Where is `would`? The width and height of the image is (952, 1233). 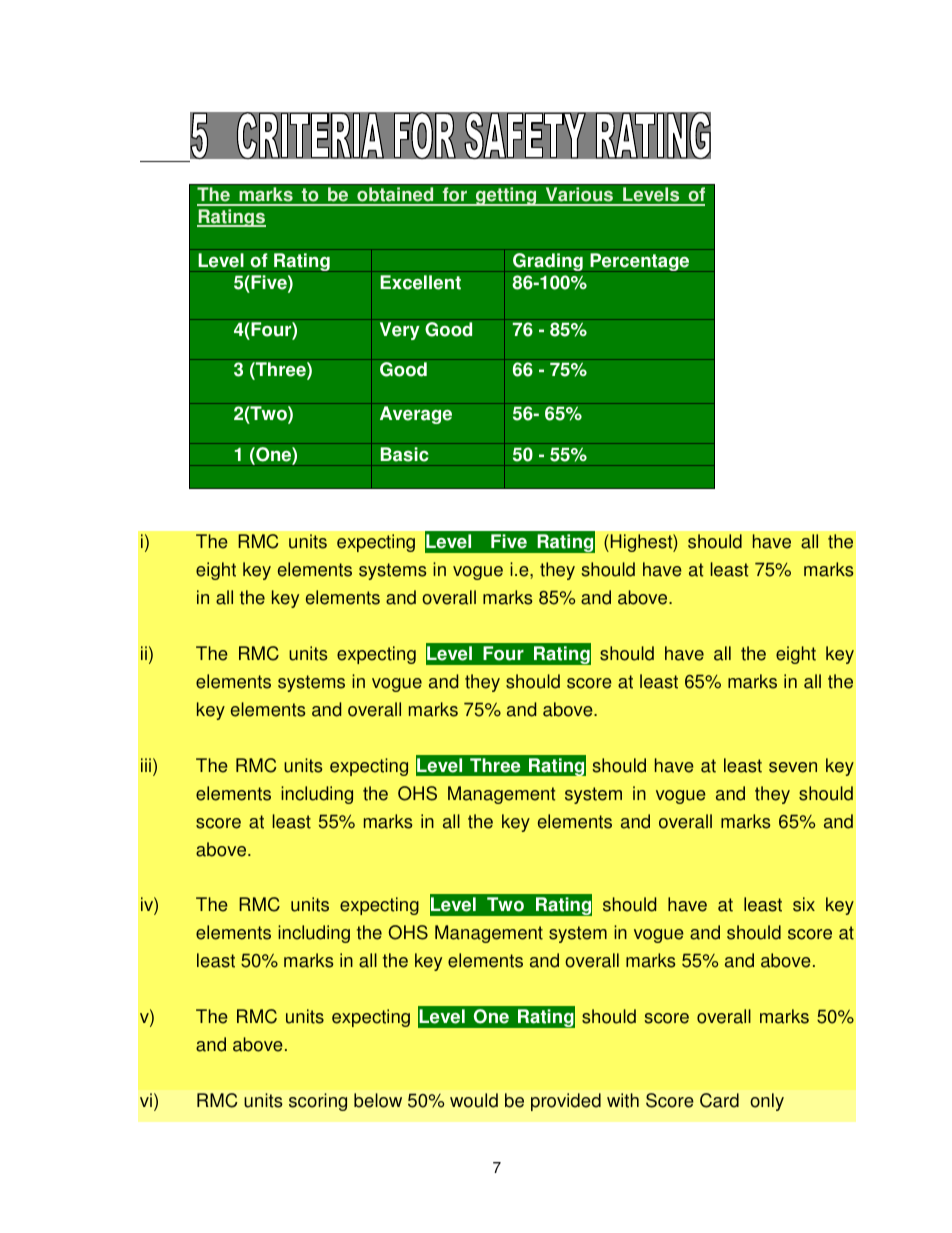 would is located at coordinates (474, 1100).
